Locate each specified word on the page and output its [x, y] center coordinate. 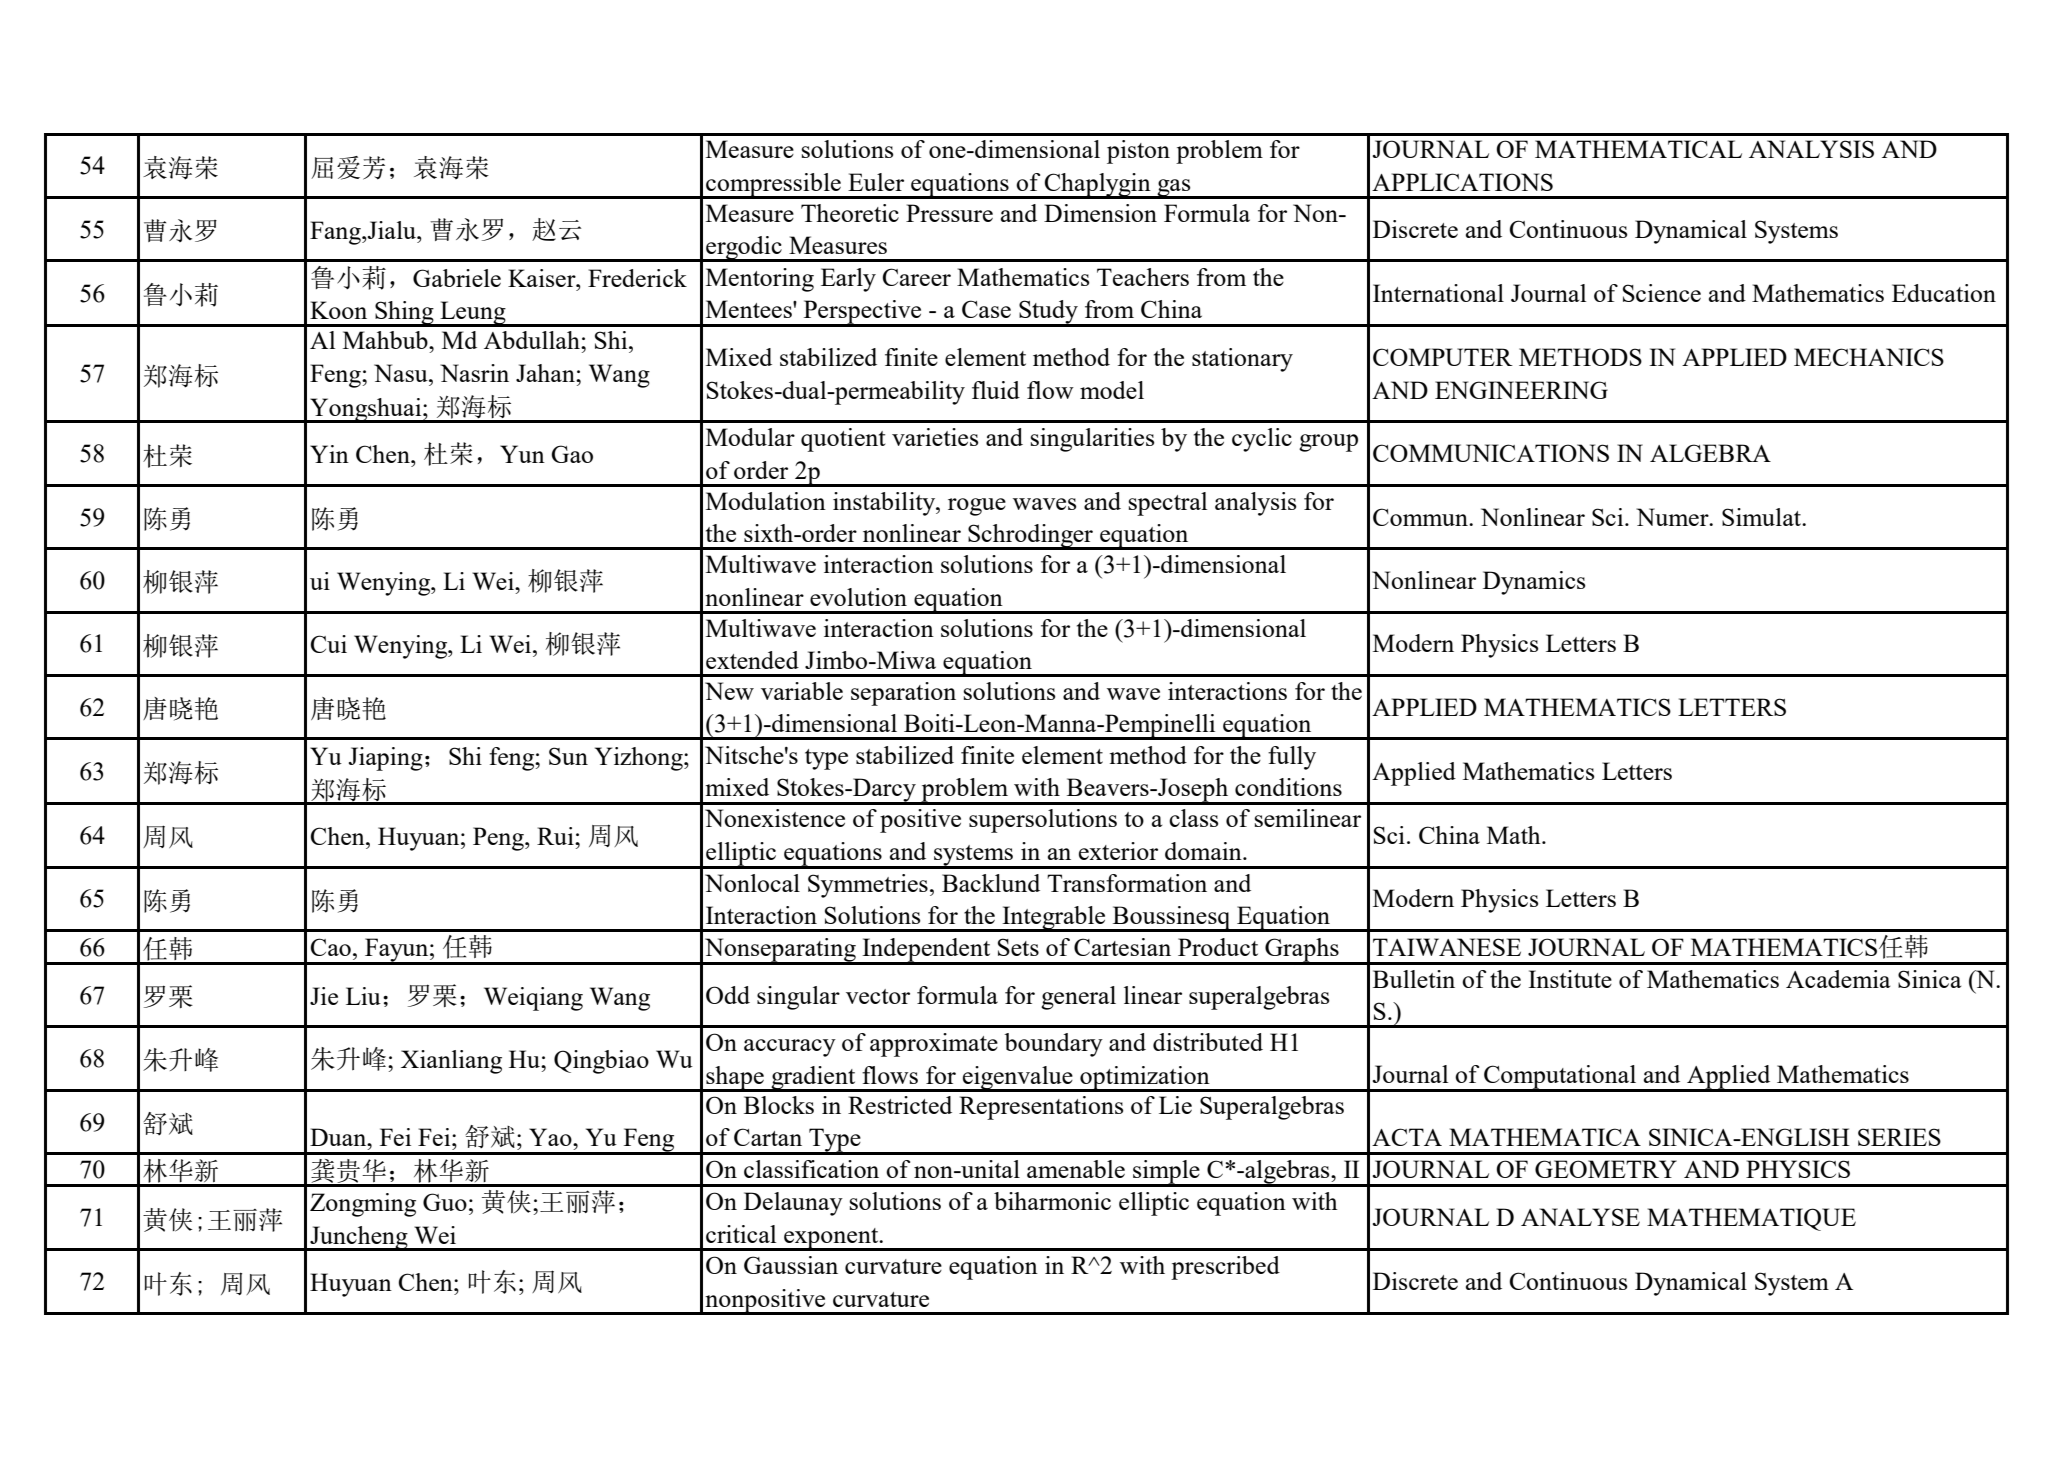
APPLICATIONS [1462, 182]
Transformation [1127, 883]
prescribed [1225, 1268]
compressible [773, 186]
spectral [1168, 504]
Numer [1673, 517]
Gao [572, 454]
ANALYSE [1580, 1217]
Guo [445, 1202]
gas [1174, 189]
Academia [1838, 979]
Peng [499, 839]
